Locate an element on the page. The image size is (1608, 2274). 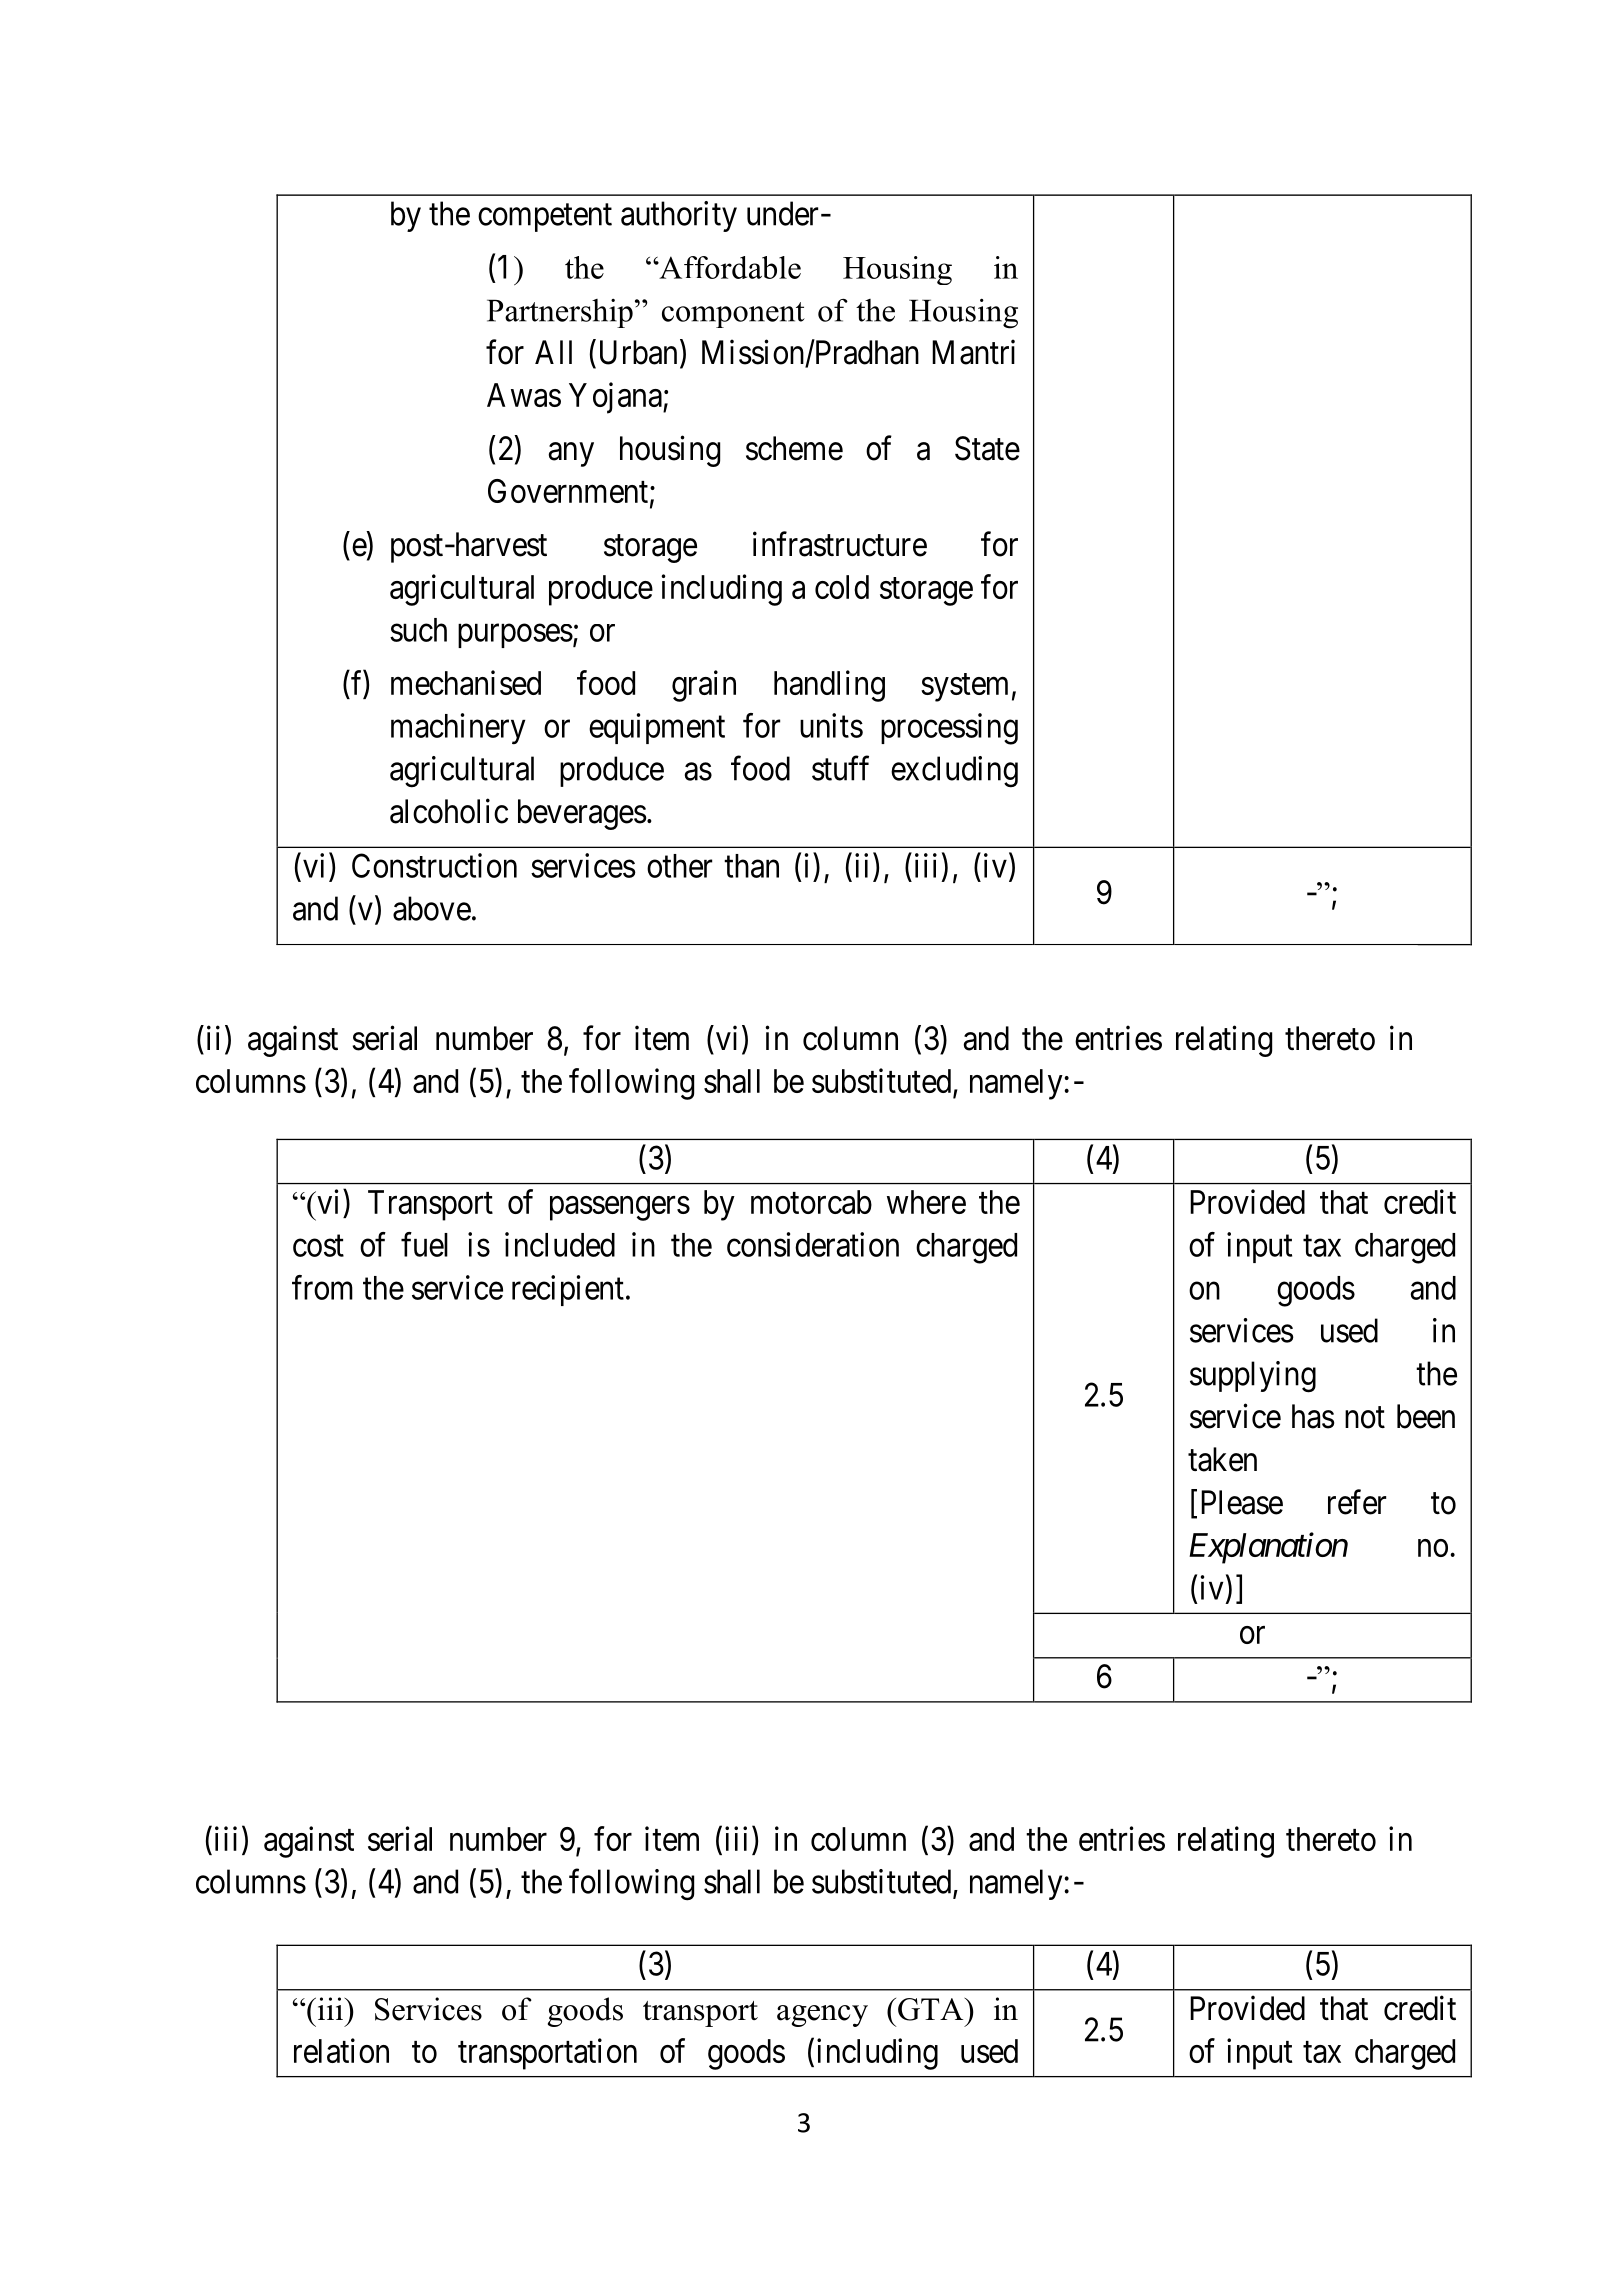
competent is located at coordinates (545, 218).
